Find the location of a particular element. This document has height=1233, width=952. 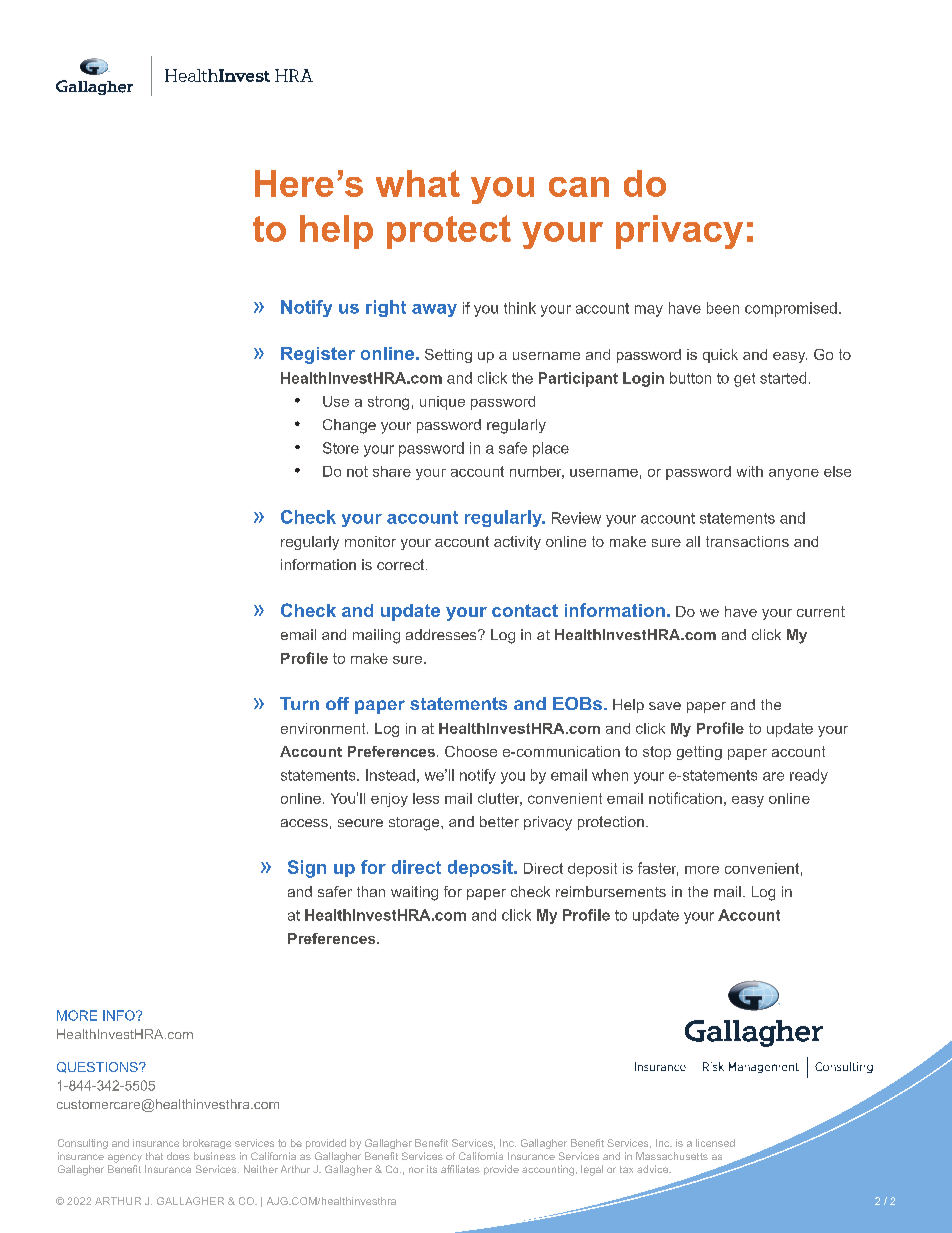

does is located at coordinates (178, 1156).
